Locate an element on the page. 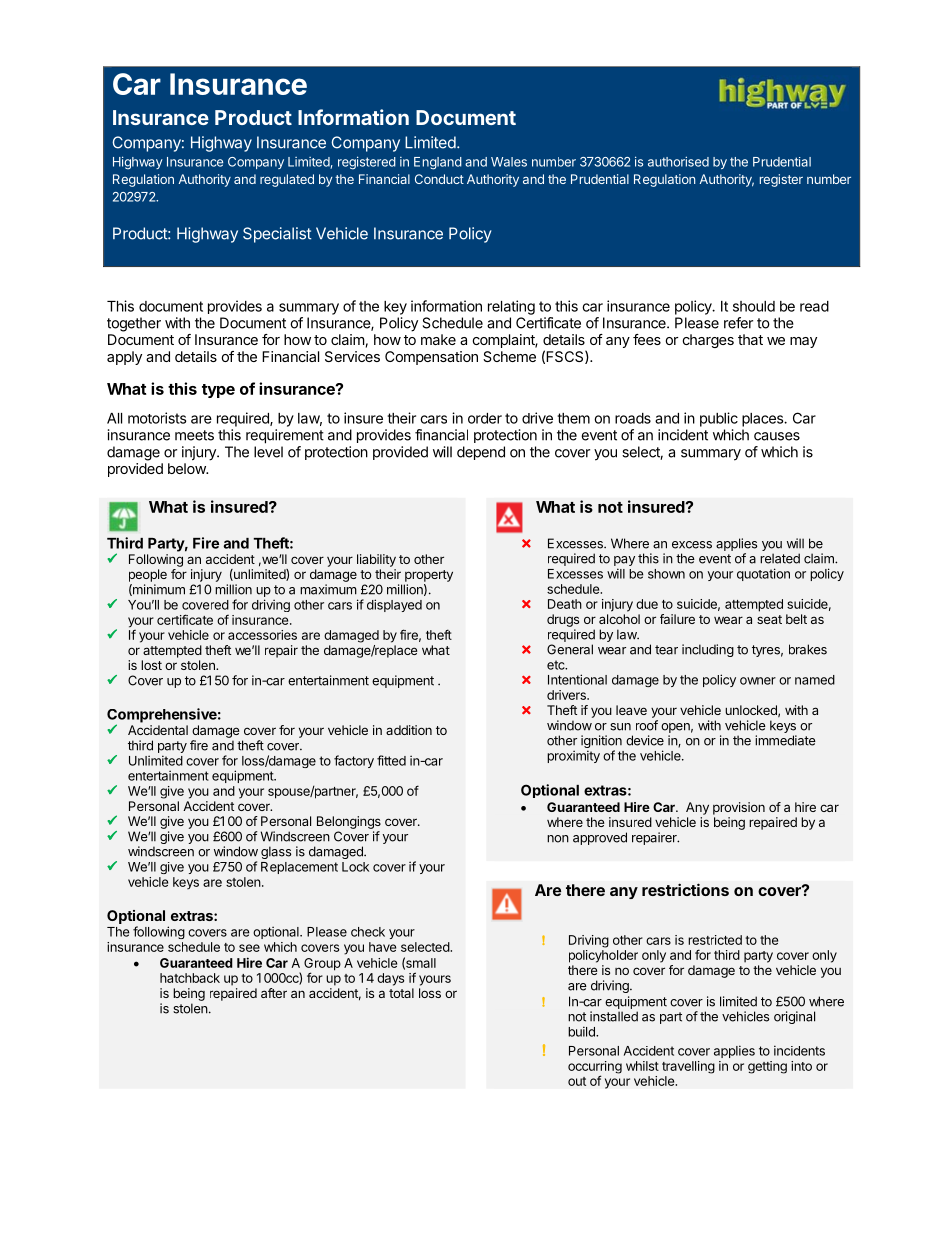  authorised is located at coordinates (678, 161).
